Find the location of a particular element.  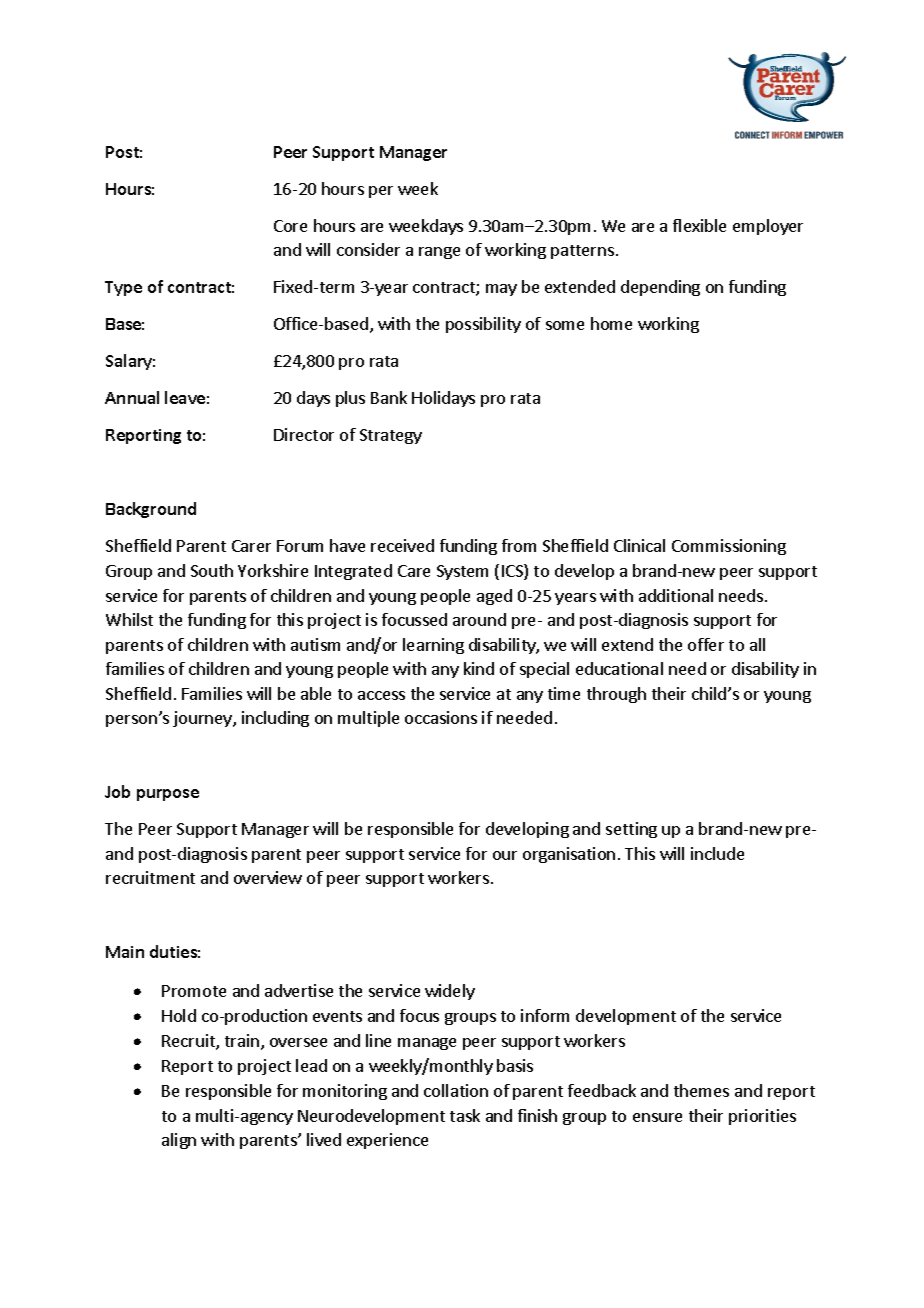

align is located at coordinates (179, 1141).
